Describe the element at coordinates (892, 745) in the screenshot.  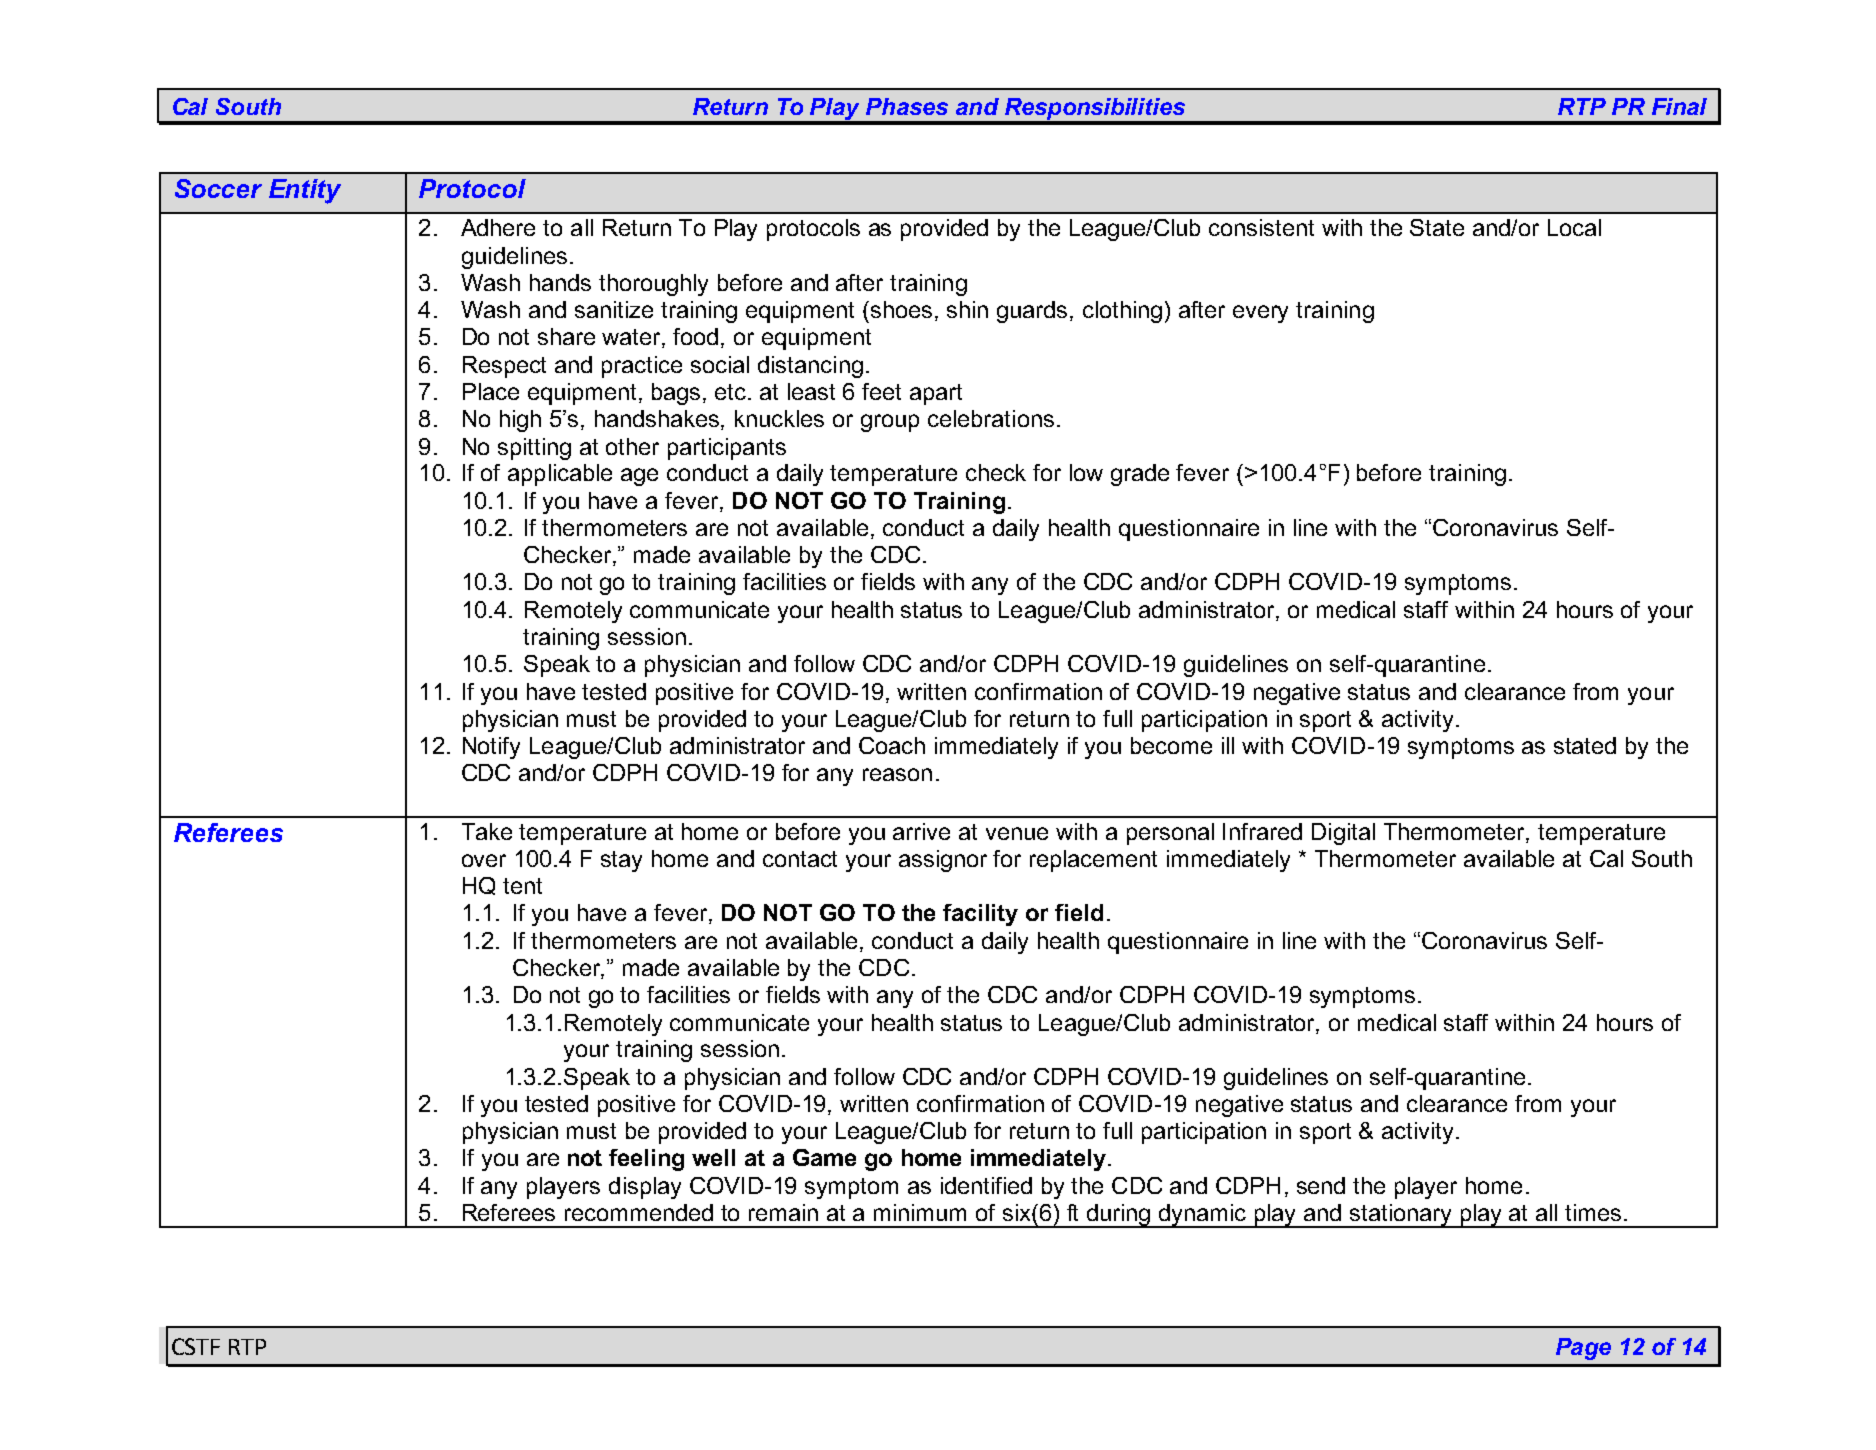
I see `Coach` at that location.
